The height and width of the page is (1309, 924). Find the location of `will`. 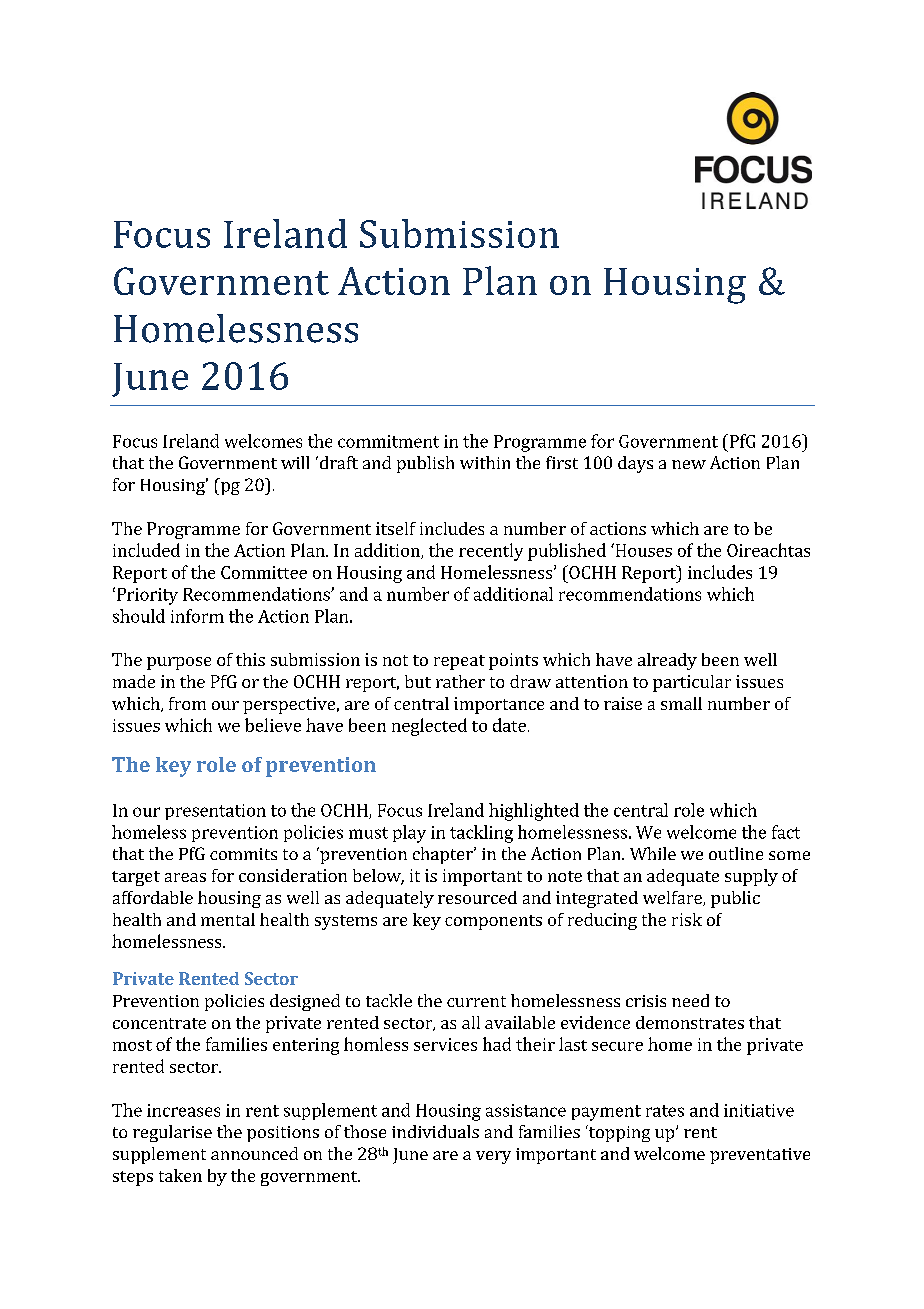

will is located at coordinates (295, 462).
